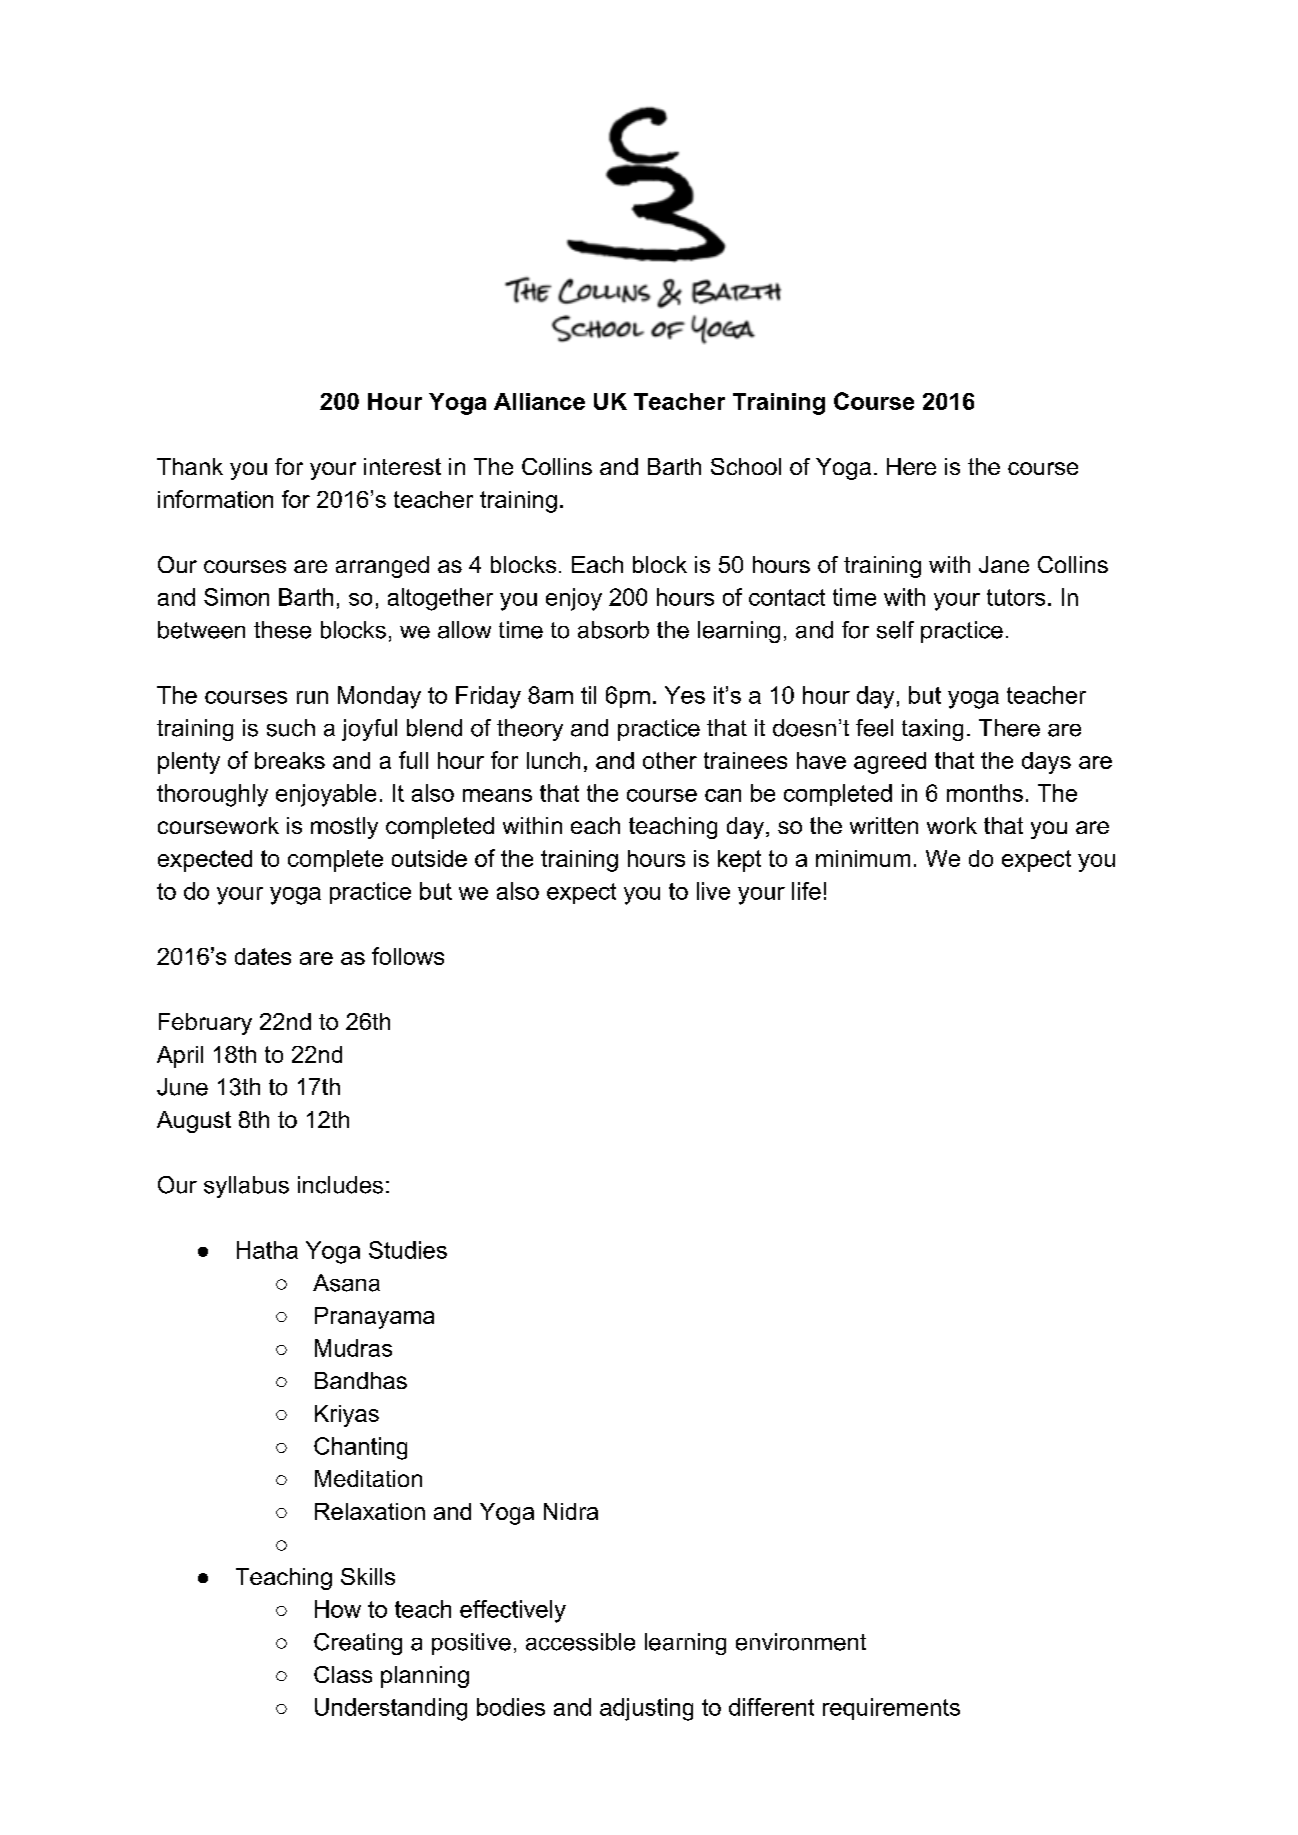 This screenshot has height=1835, width=1298. Describe the element at coordinates (343, 1674) in the screenshot. I see `Class` at that location.
